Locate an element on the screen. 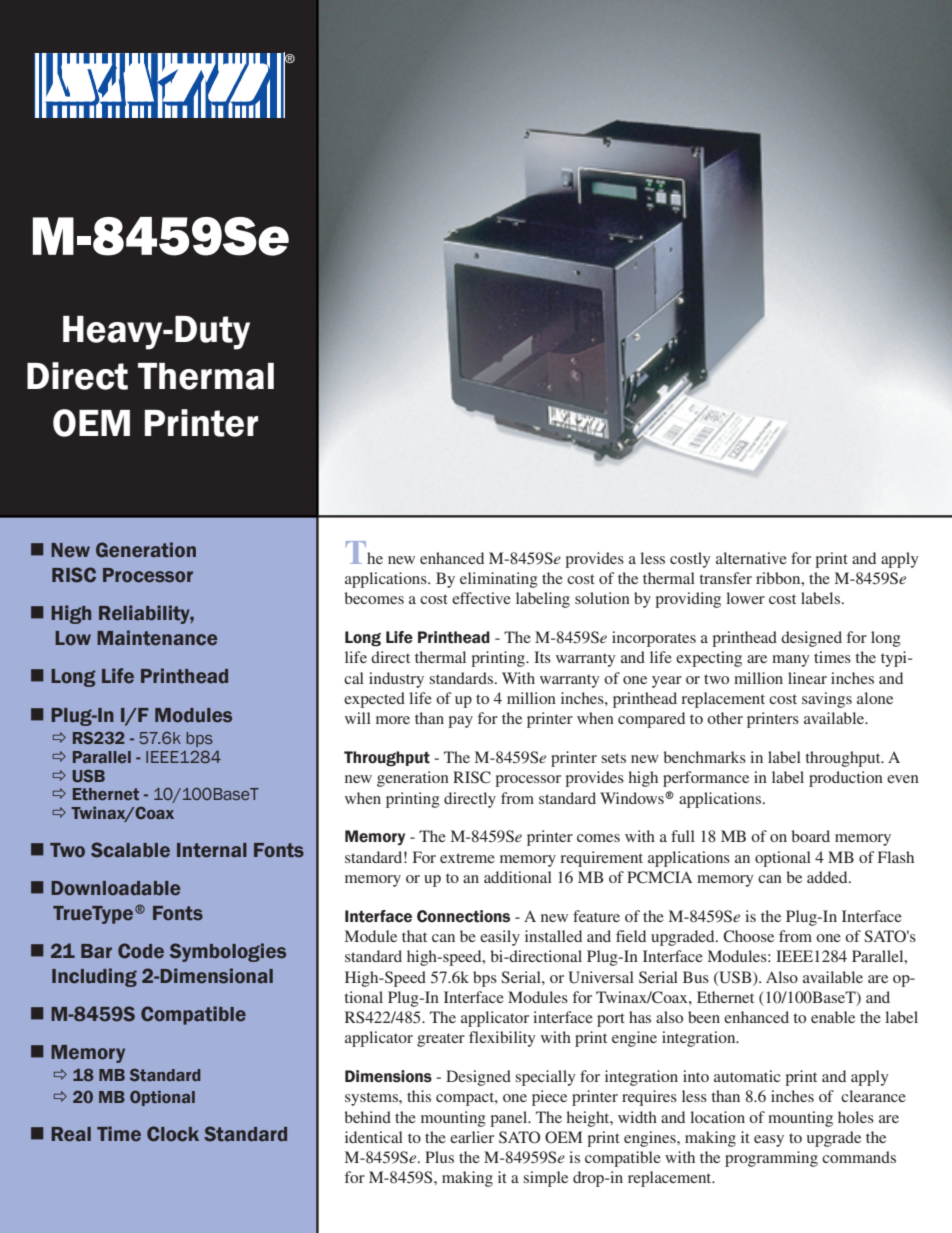 Image resolution: width=952 pixels, height=1233 pixels. Clock is located at coordinates (173, 1134).
